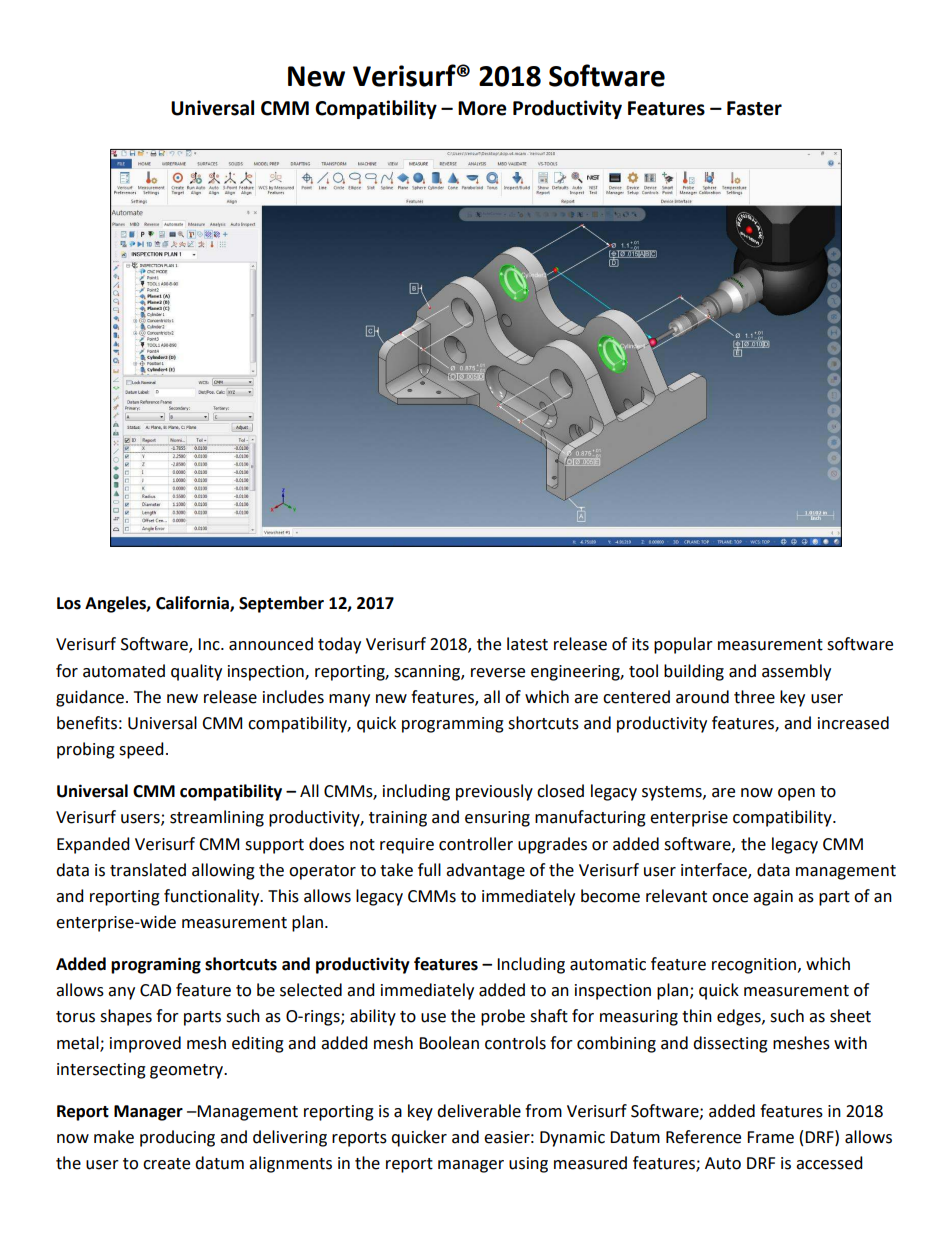  What do you see at coordinates (683, 645) in the screenshot?
I see `popular` at bounding box center [683, 645].
